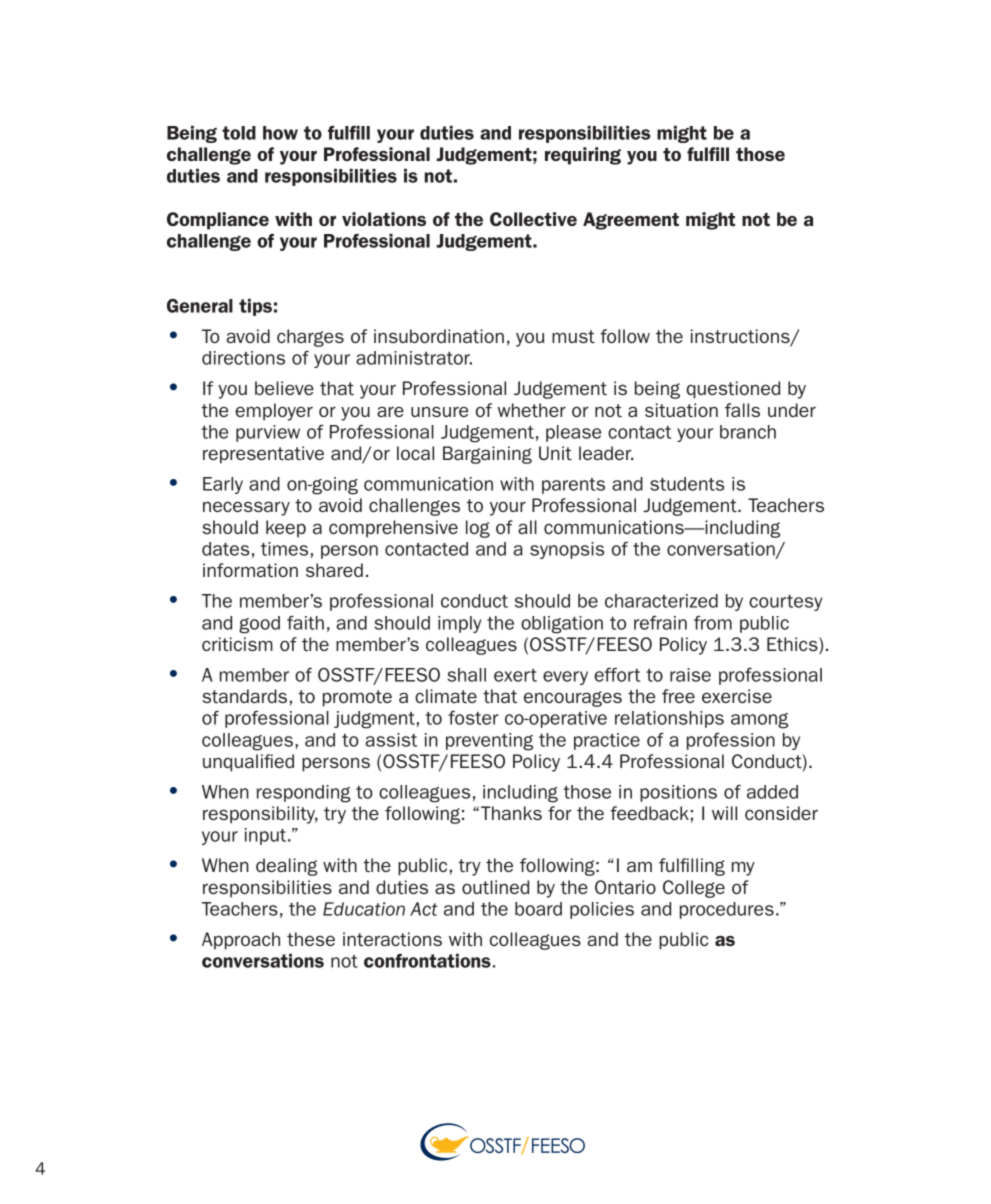  Describe the element at coordinates (538, 909) in the screenshot. I see `board` at that location.
